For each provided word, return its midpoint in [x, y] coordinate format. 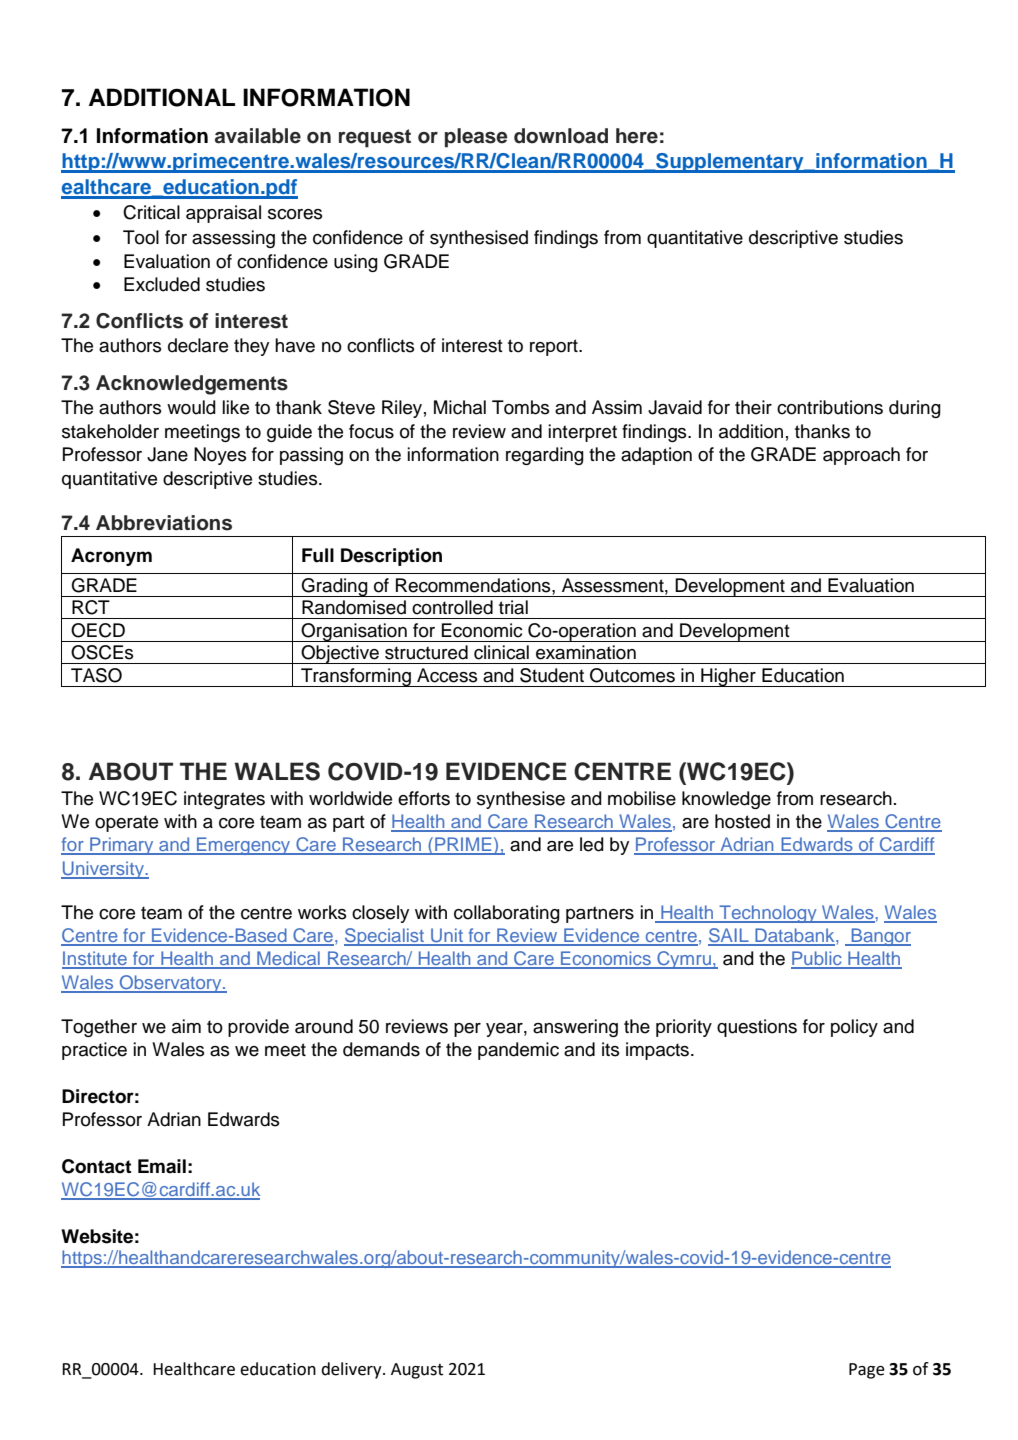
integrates [224, 800]
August [417, 1371]
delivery [352, 1370]
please [476, 138]
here [637, 136]
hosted [742, 821]
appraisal [223, 214]
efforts [424, 798]
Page [867, 1371]
